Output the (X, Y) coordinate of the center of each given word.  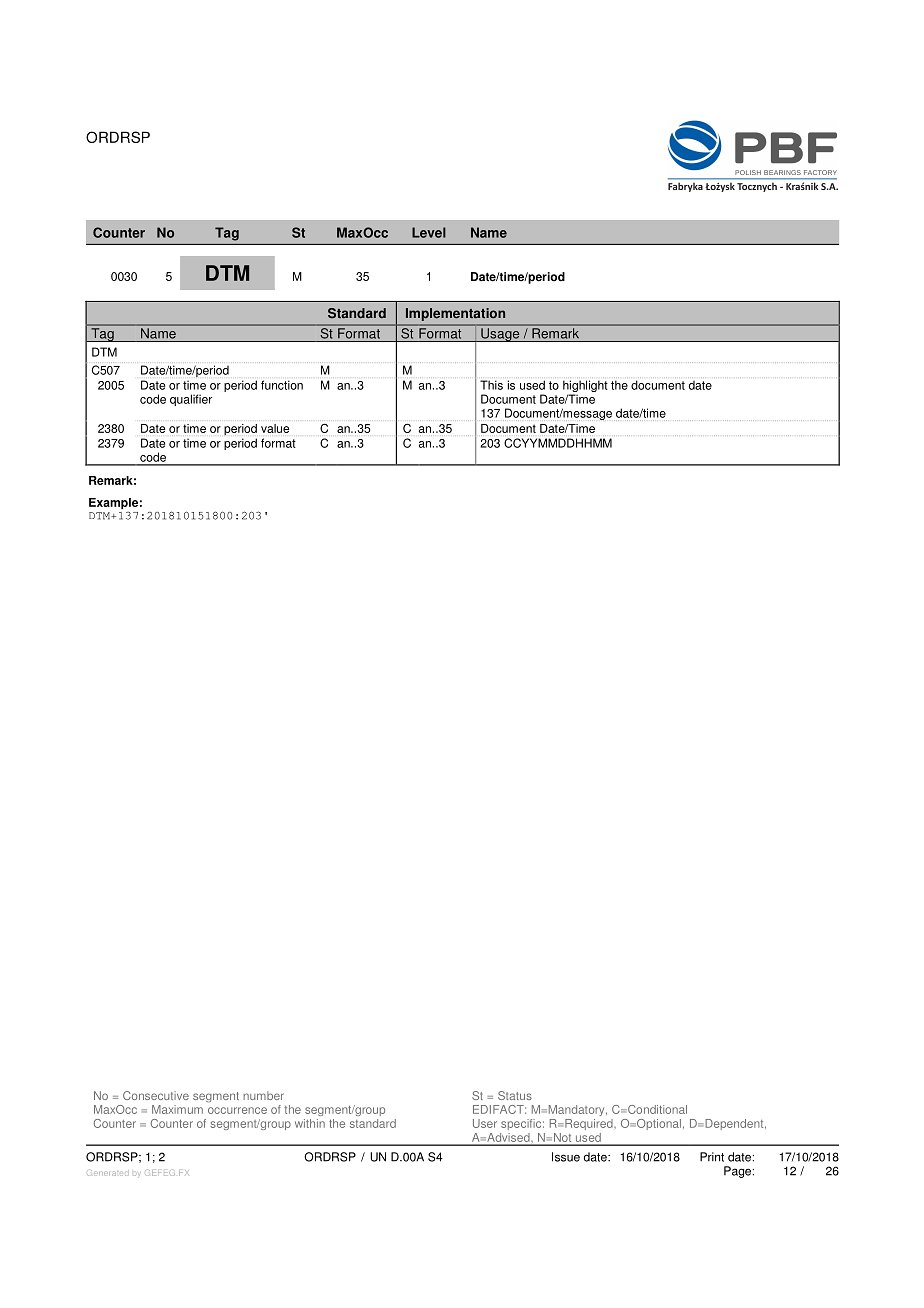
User (485, 1123)
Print (712, 1157)
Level (429, 232)
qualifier (191, 400)
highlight (585, 387)
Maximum (177, 1109)
